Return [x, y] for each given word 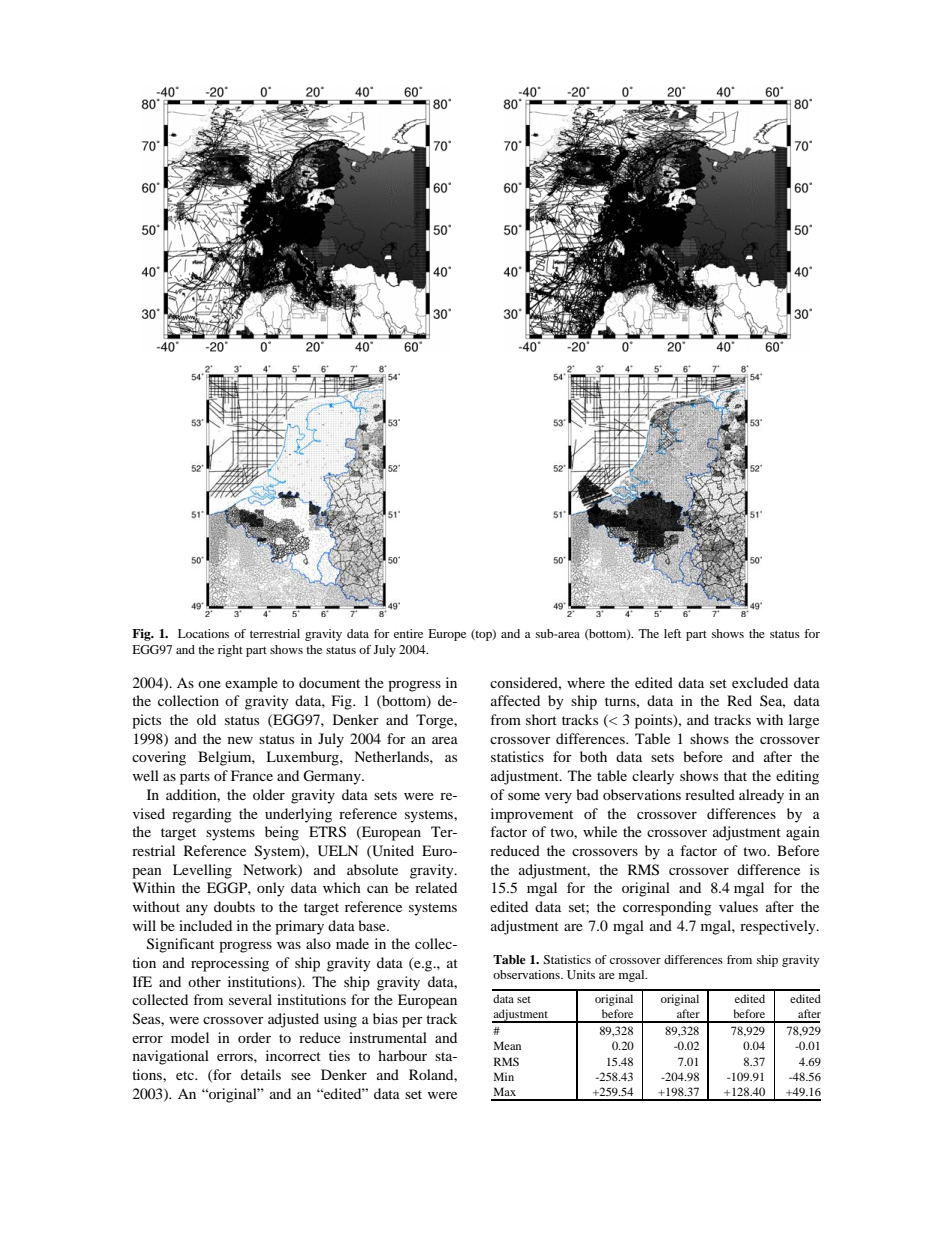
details [261, 1074]
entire [408, 633]
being [282, 833]
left [672, 633]
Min [504, 1076]
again [803, 833]
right [230, 651]
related [436, 887]
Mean [507, 1045]
